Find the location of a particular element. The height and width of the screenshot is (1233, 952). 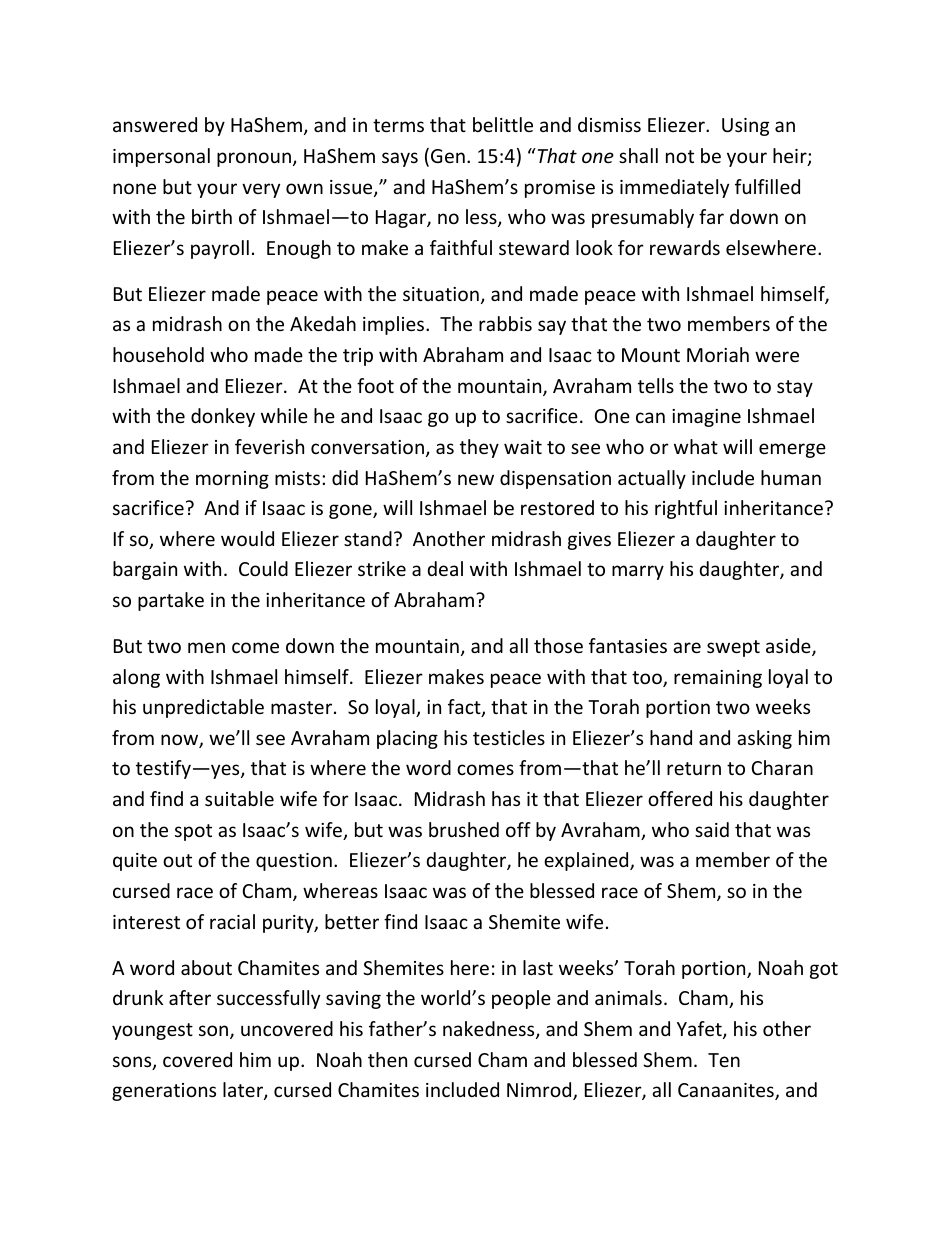

they is located at coordinates (479, 448).
